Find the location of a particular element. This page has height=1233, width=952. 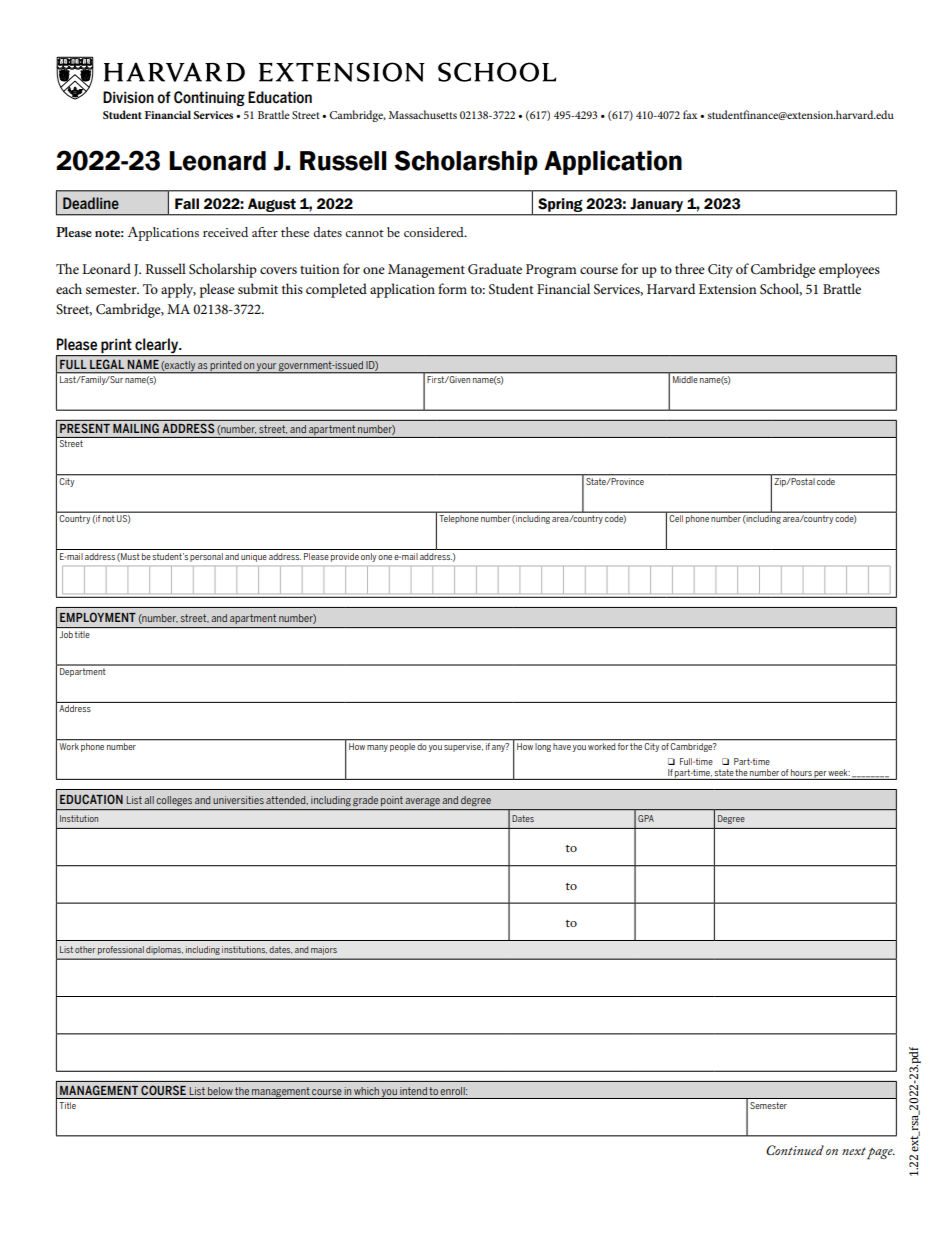

Massachusetts is located at coordinates (423, 114).
